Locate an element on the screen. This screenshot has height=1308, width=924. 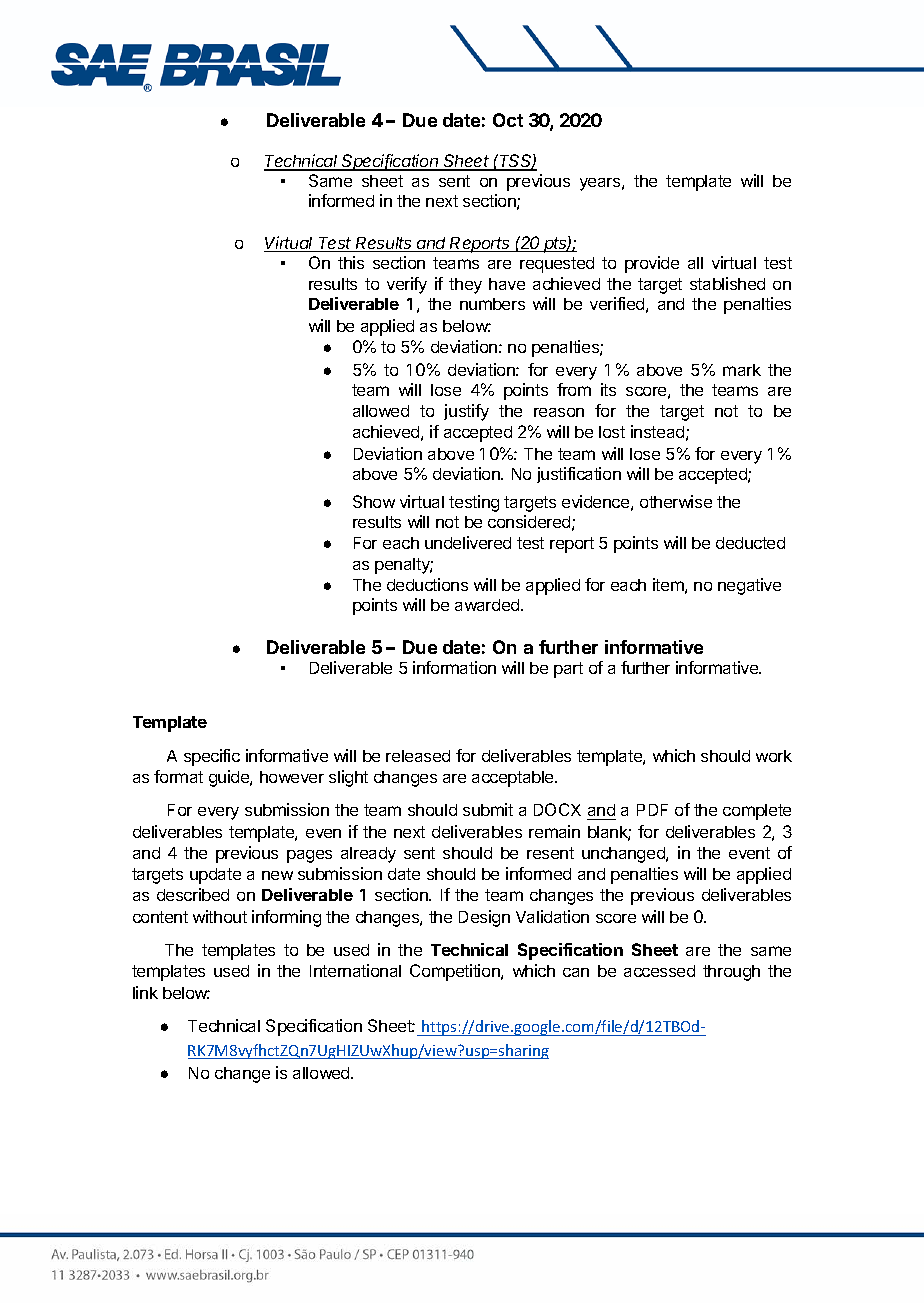
Oct is located at coordinates (508, 120).
